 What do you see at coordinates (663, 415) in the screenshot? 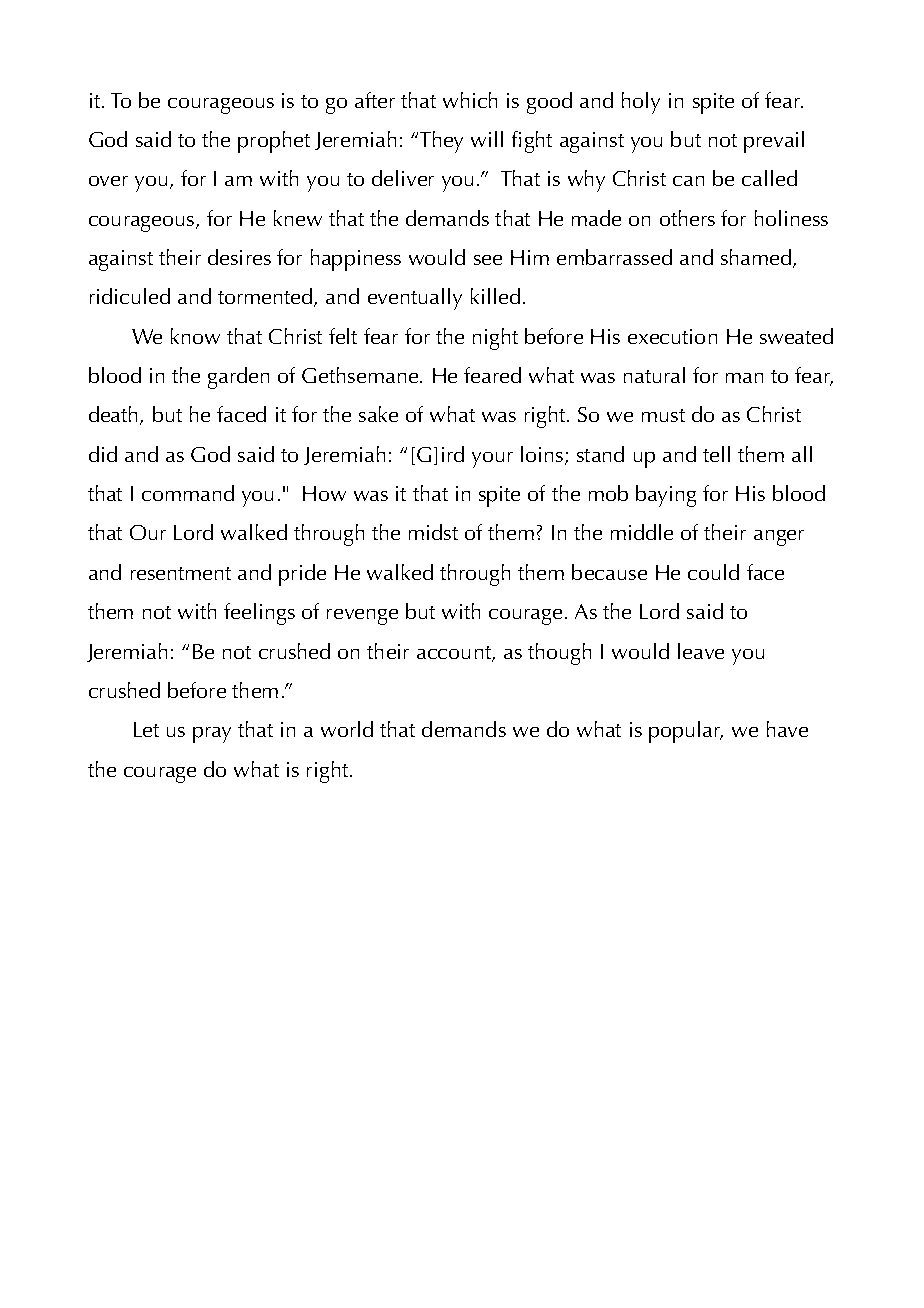
I see `must` at bounding box center [663, 415].
